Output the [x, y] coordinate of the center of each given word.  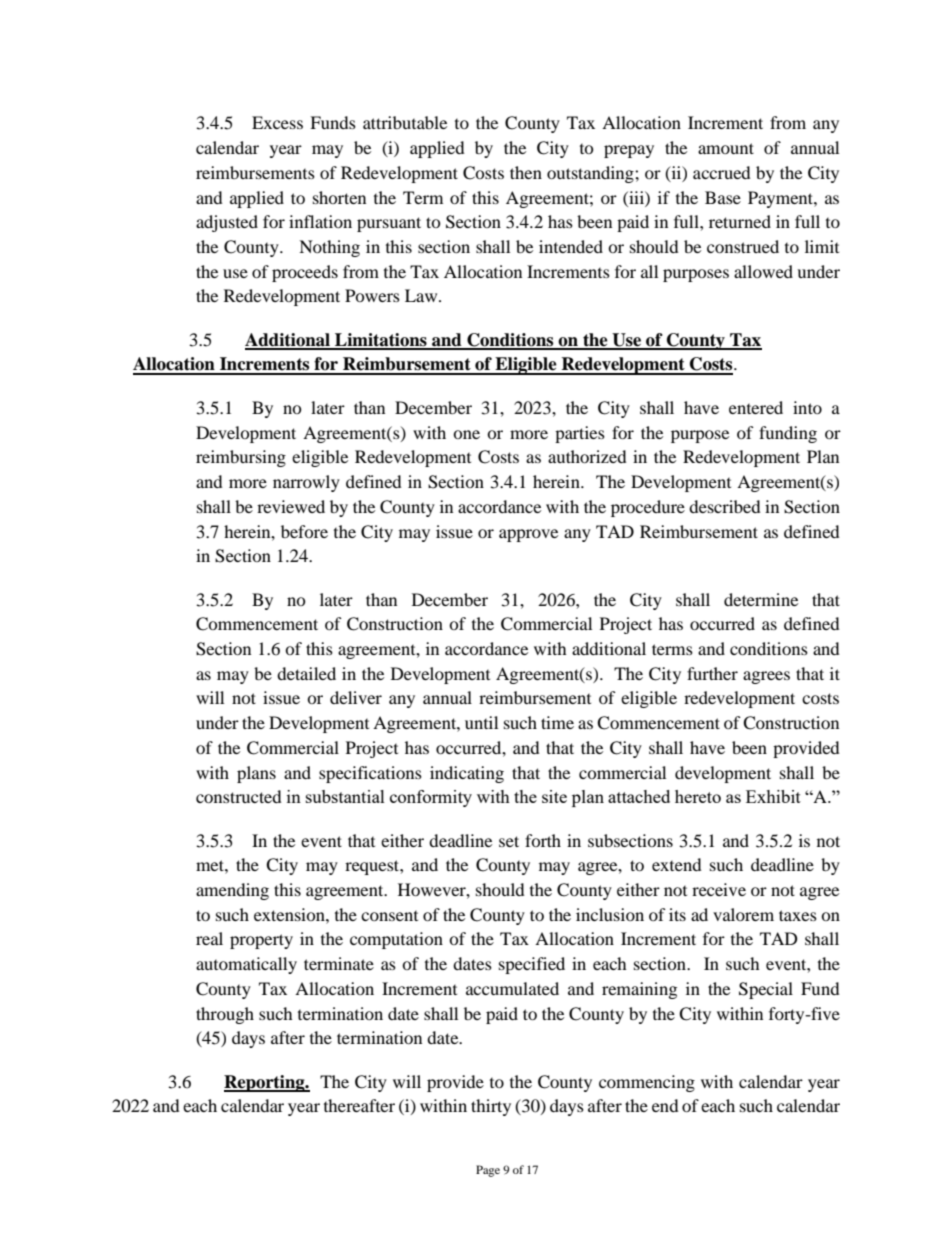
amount [726, 148]
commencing [647, 1083]
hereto [698, 796]
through [225, 1015]
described [725, 506]
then [526, 172]
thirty [491, 1107]
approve [528, 535]
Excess [277, 122]
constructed [239, 796]
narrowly [306, 483]
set [509, 841]
